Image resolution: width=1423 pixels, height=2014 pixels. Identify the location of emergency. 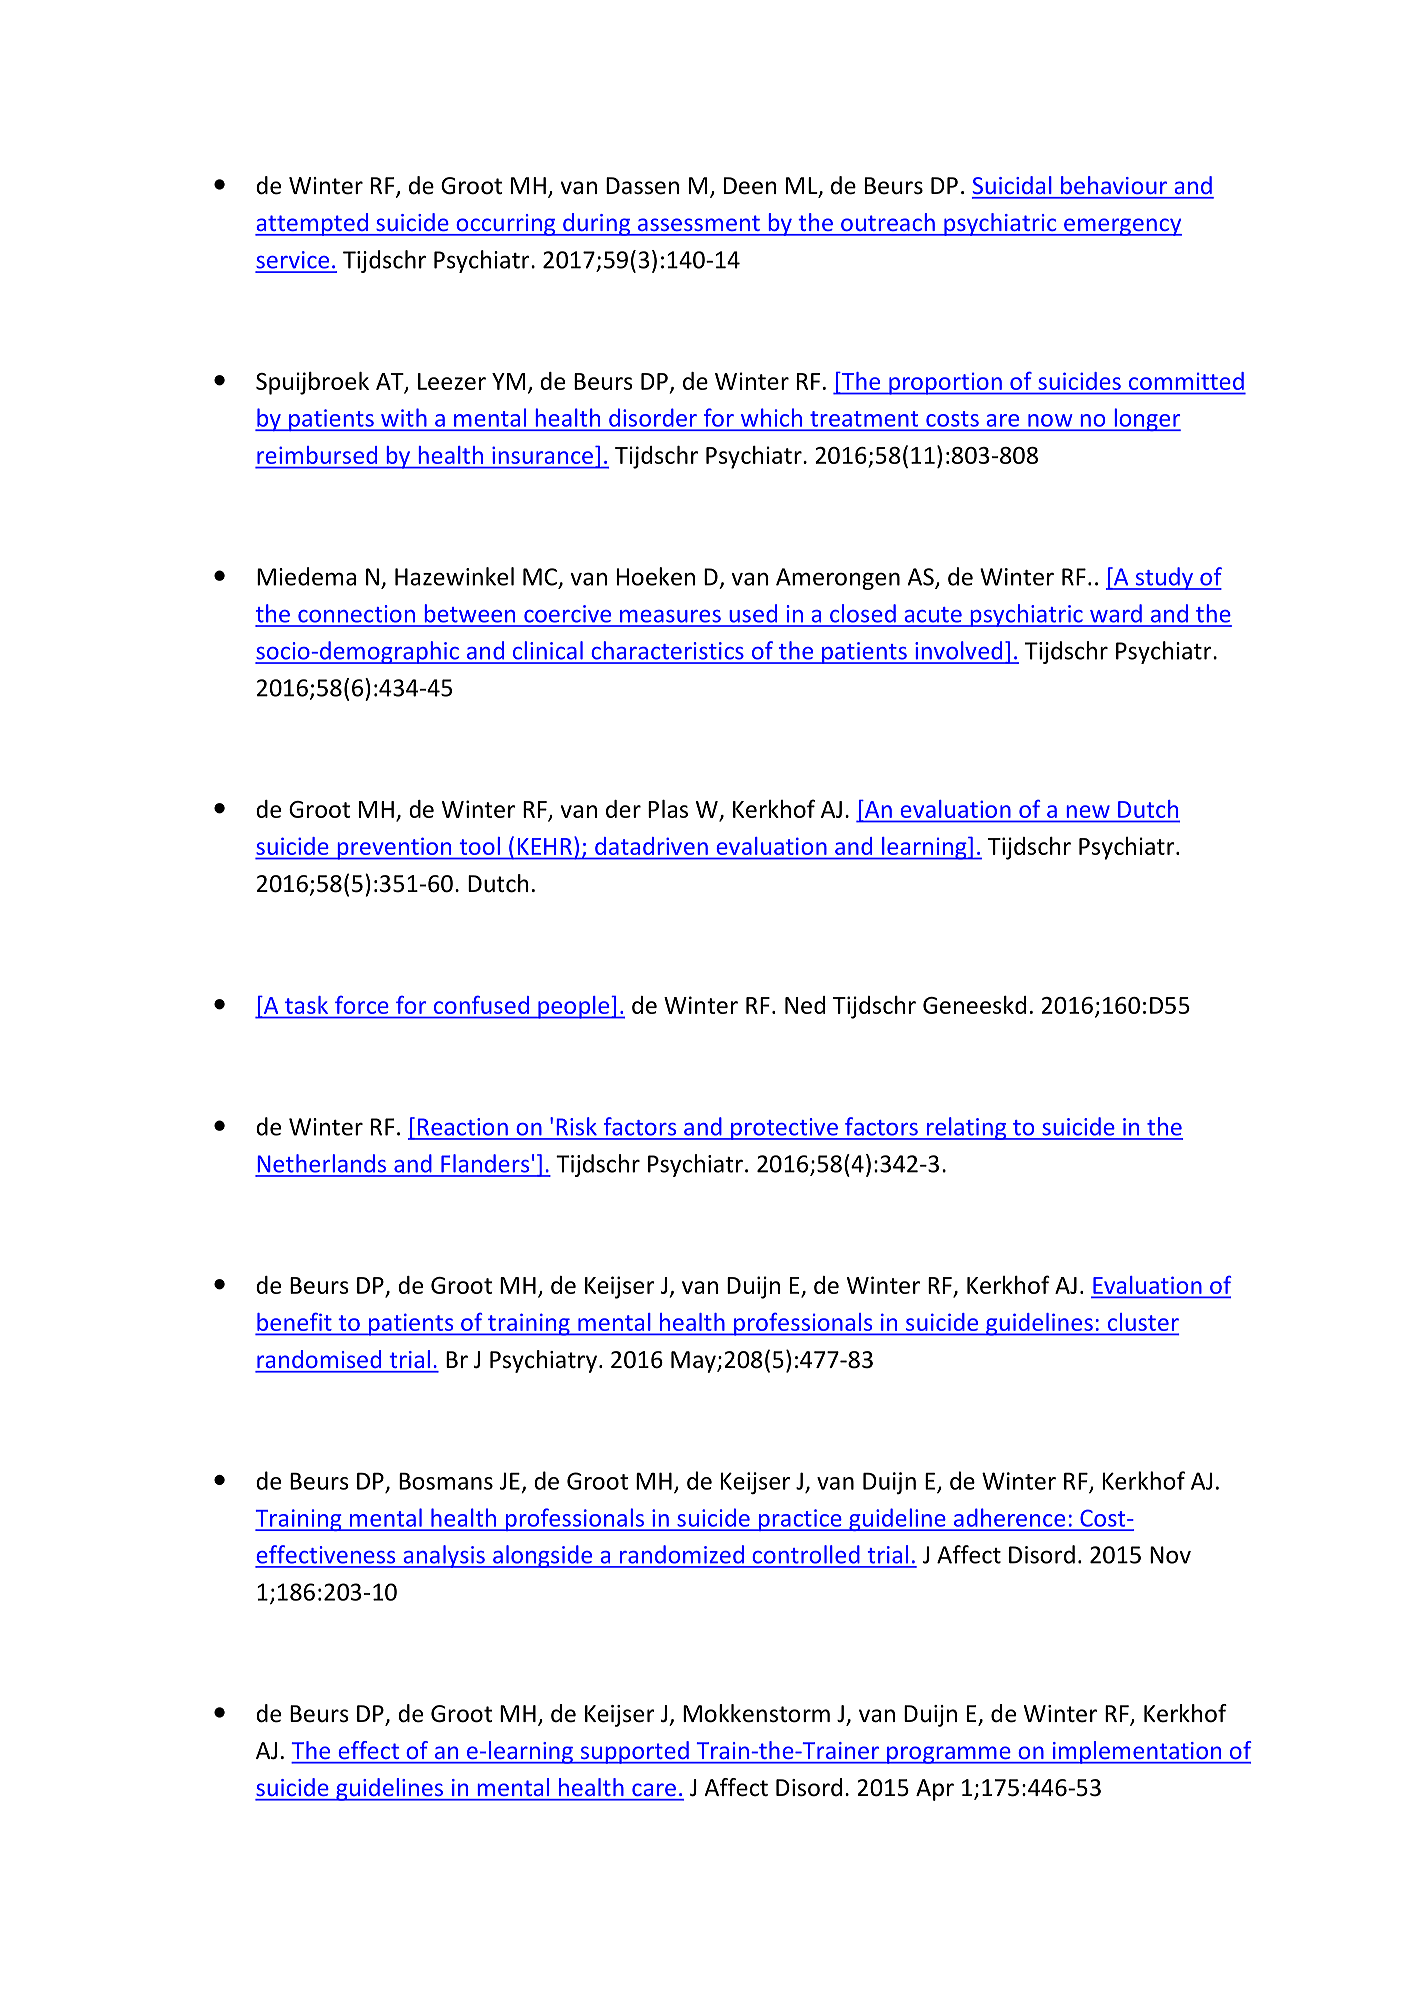
(1122, 227).
